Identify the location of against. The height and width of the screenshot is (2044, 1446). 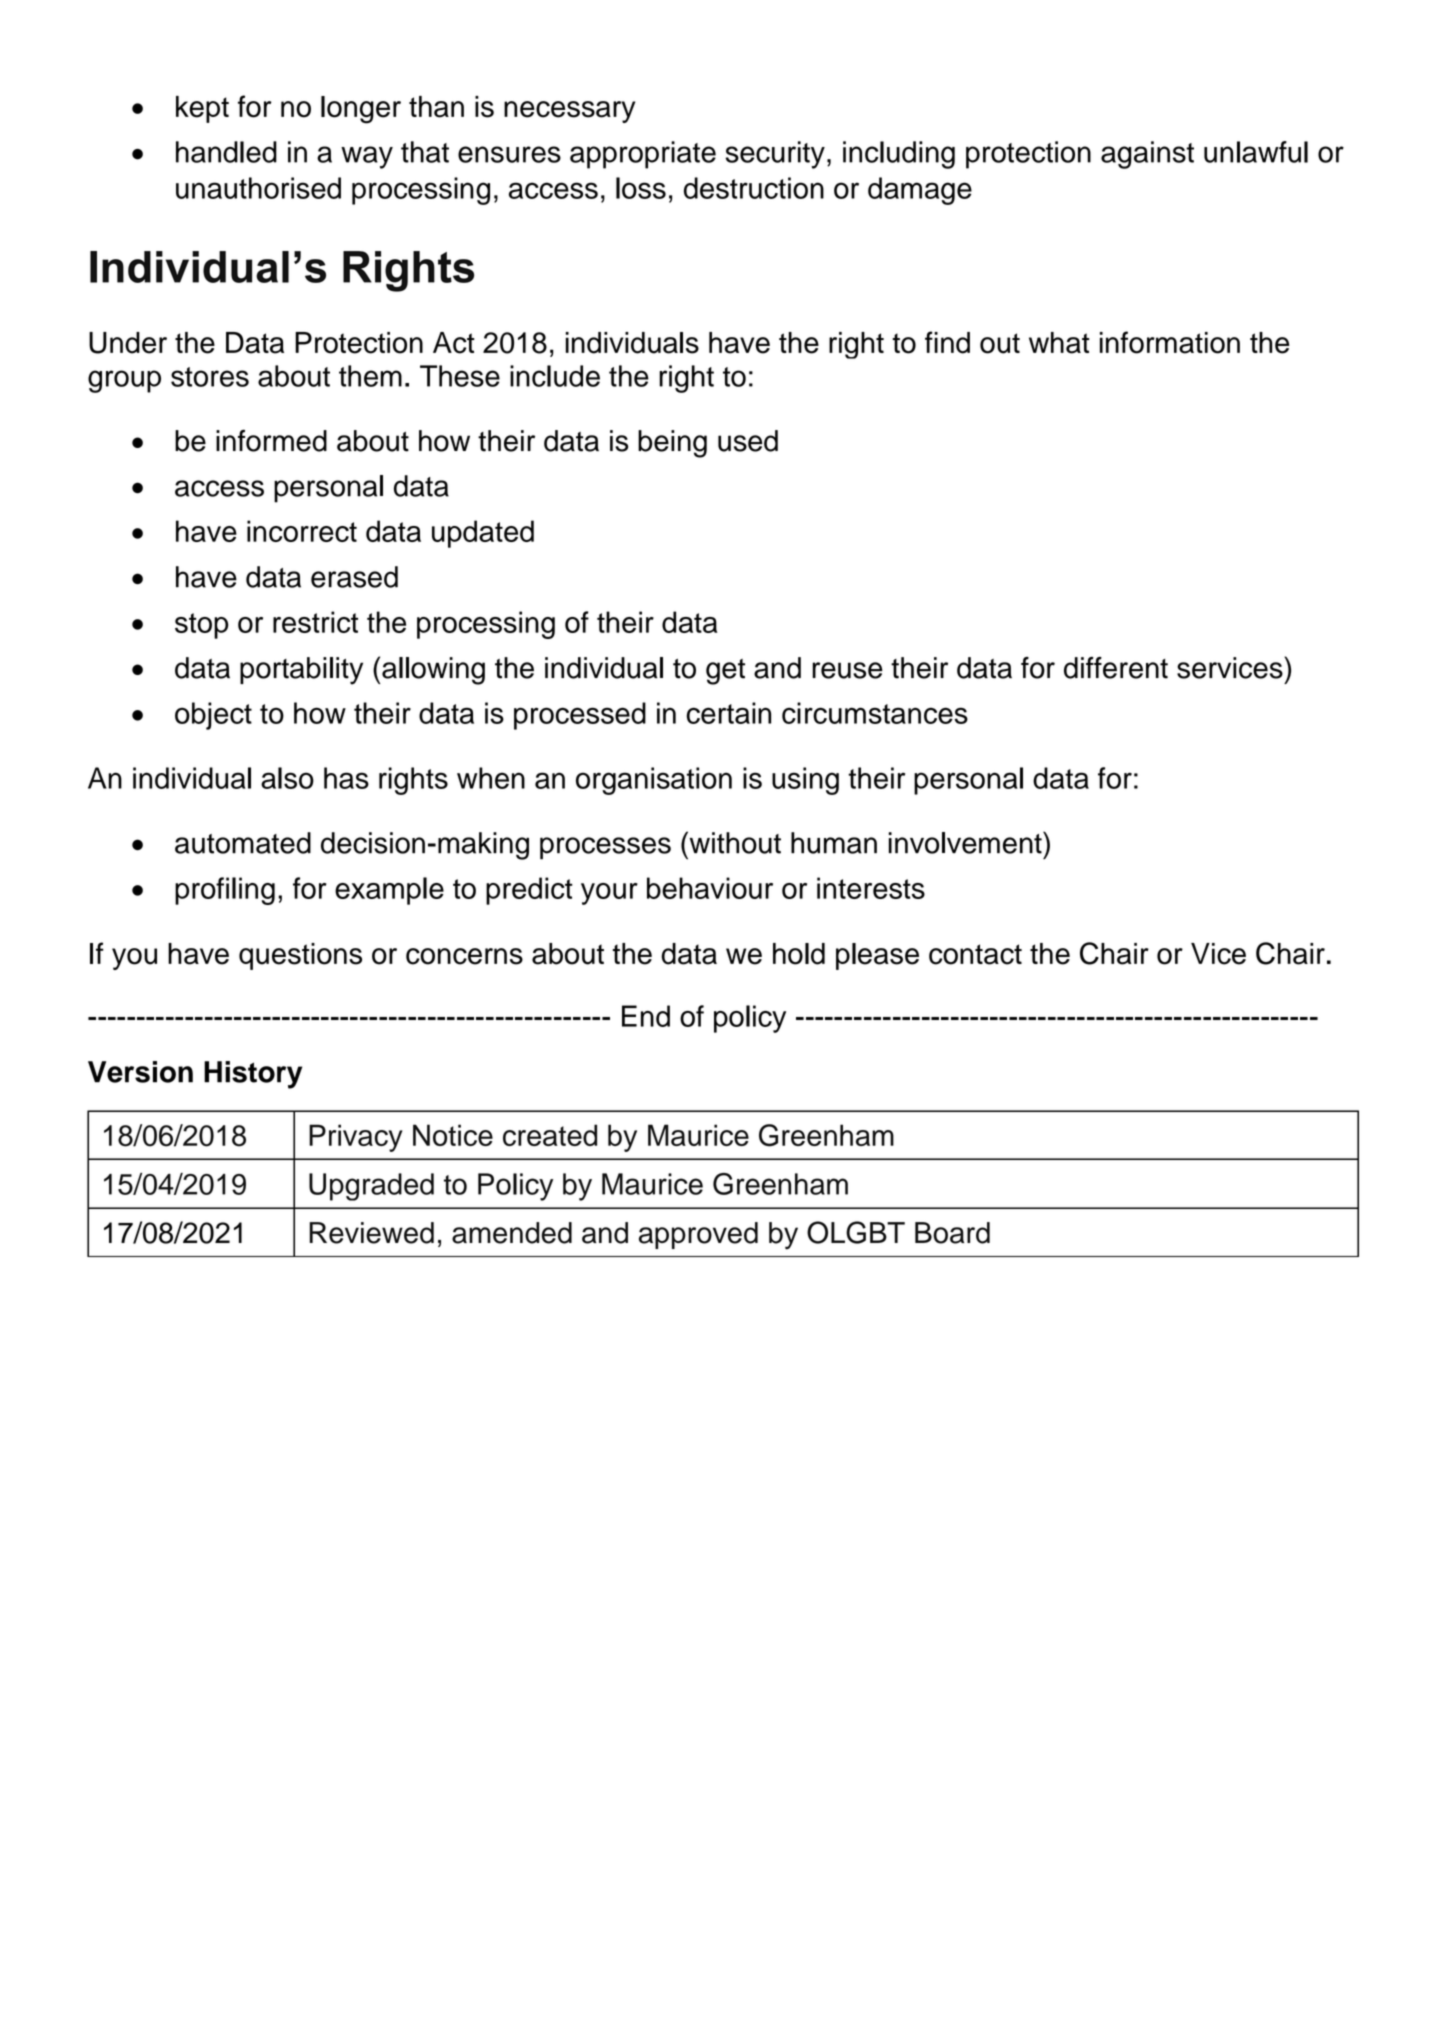
(1147, 155).
